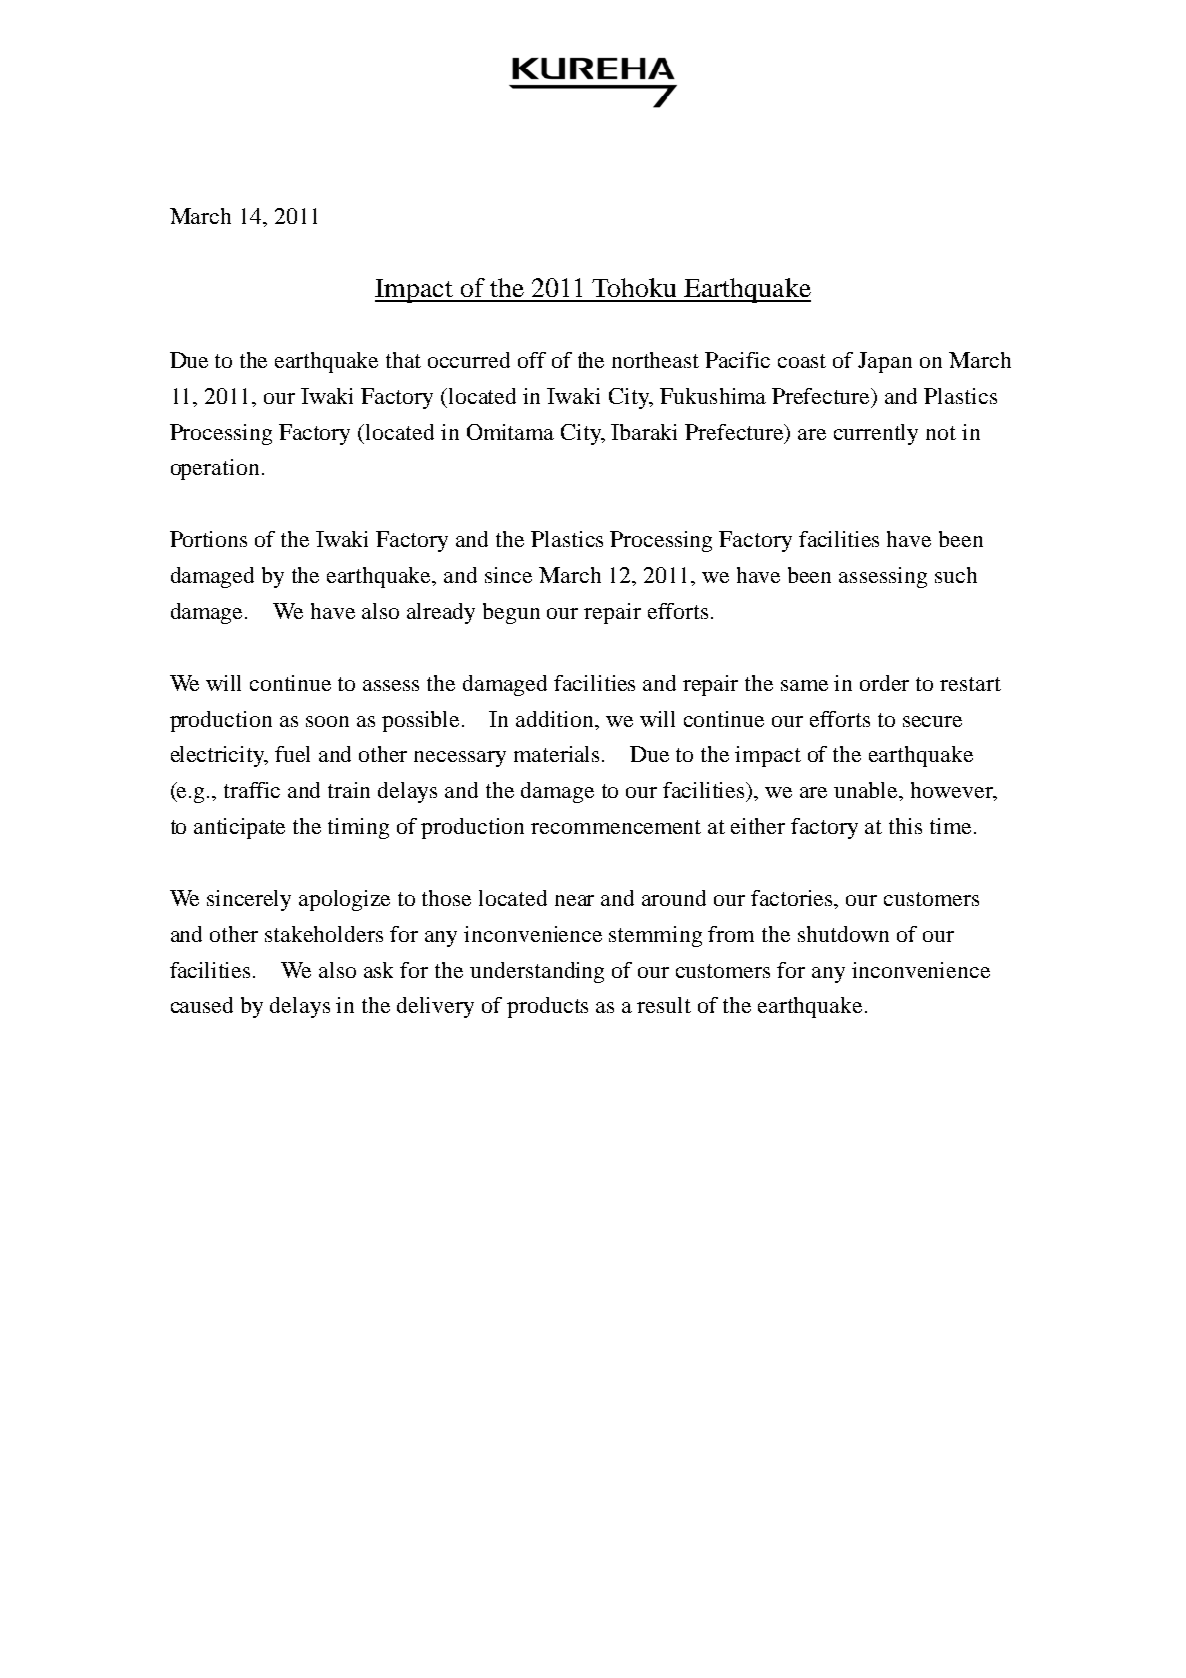  Describe the element at coordinates (252, 790) in the image. I see `traffic` at that location.
